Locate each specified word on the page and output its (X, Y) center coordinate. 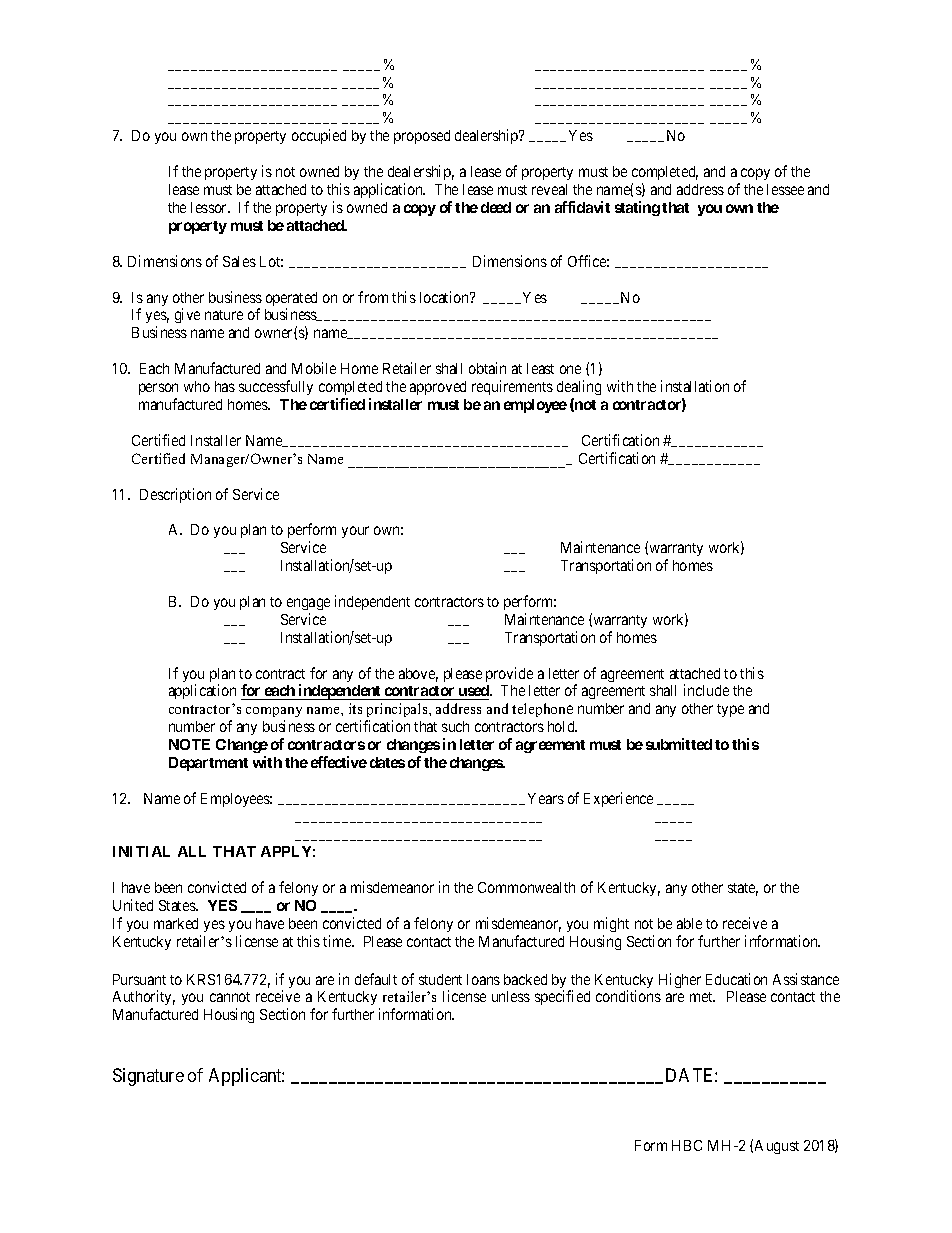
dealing (579, 387)
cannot (230, 997)
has (225, 386)
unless (511, 996)
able (689, 923)
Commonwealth (526, 887)
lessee (785, 189)
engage (308, 604)
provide (509, 674)
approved (438, 388)
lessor (210, 207)
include (706, 690)
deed (496, 207)
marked (176, 923)
